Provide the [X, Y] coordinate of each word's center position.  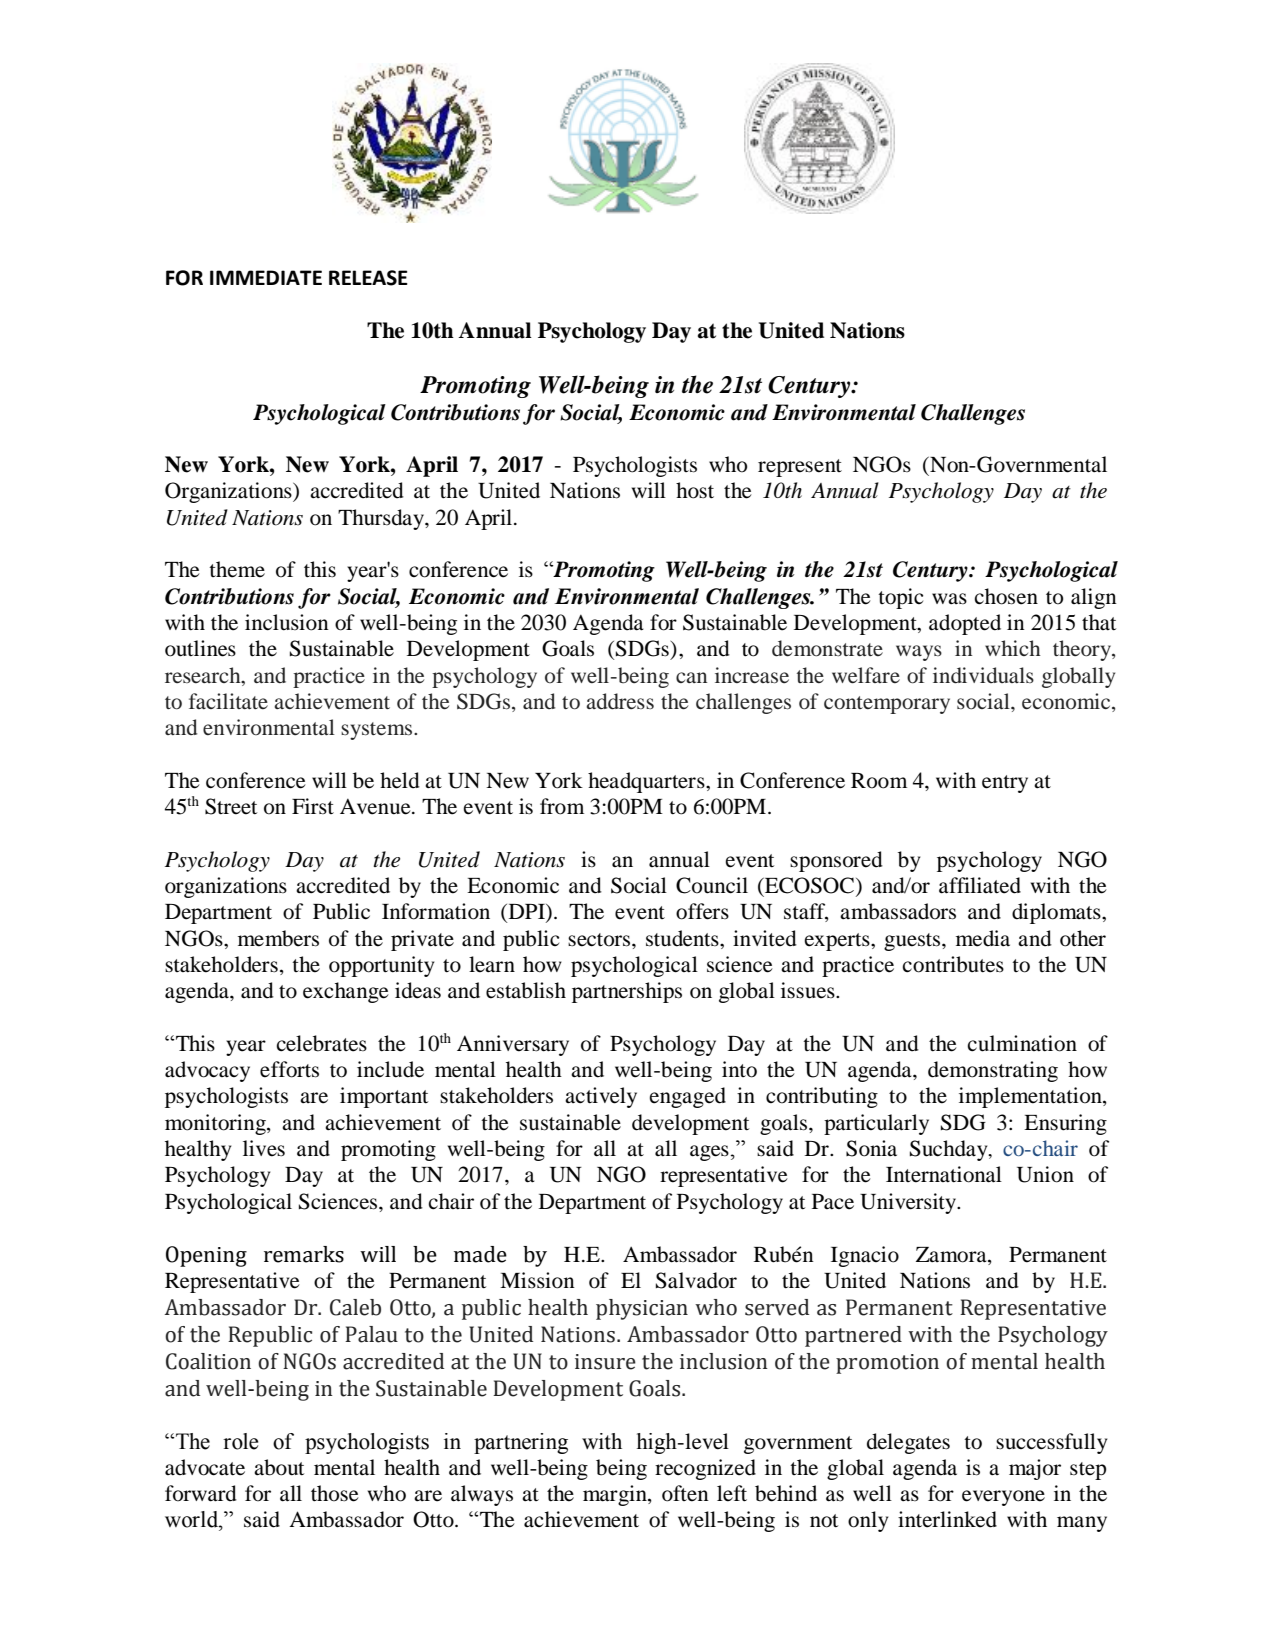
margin [616, 1495]
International [944, 1174]
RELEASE [368, 278]
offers [702, 911]
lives [264, 1148]
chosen [1006, 596]
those [335, 1493]
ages [709, 1153]
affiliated [980, 885]
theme [237, 569]
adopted [965, 624]
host [695, 490]
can [691, 677]
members [278, 938]
